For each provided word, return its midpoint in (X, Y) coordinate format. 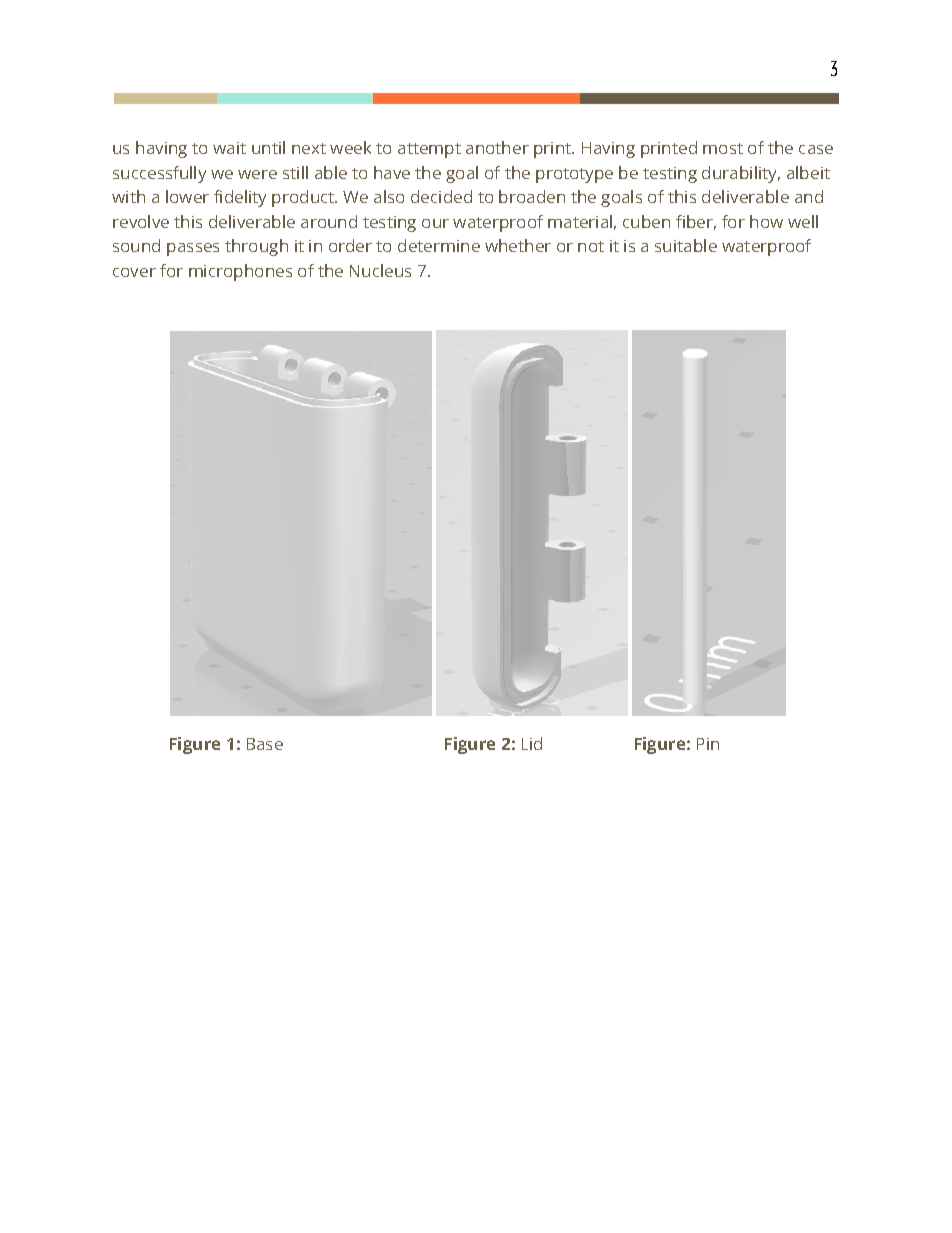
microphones (240, 272)
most (723, 148)
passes (193, 249)
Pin (708, 744)
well (803, 221)
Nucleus (380, 270)
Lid (532, 743)
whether (518, 245)
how (766, 221)
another (497, 147)
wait (229, 148)
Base (265, 744)
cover (134, 272)
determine (439, 245)
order (350, 245)
